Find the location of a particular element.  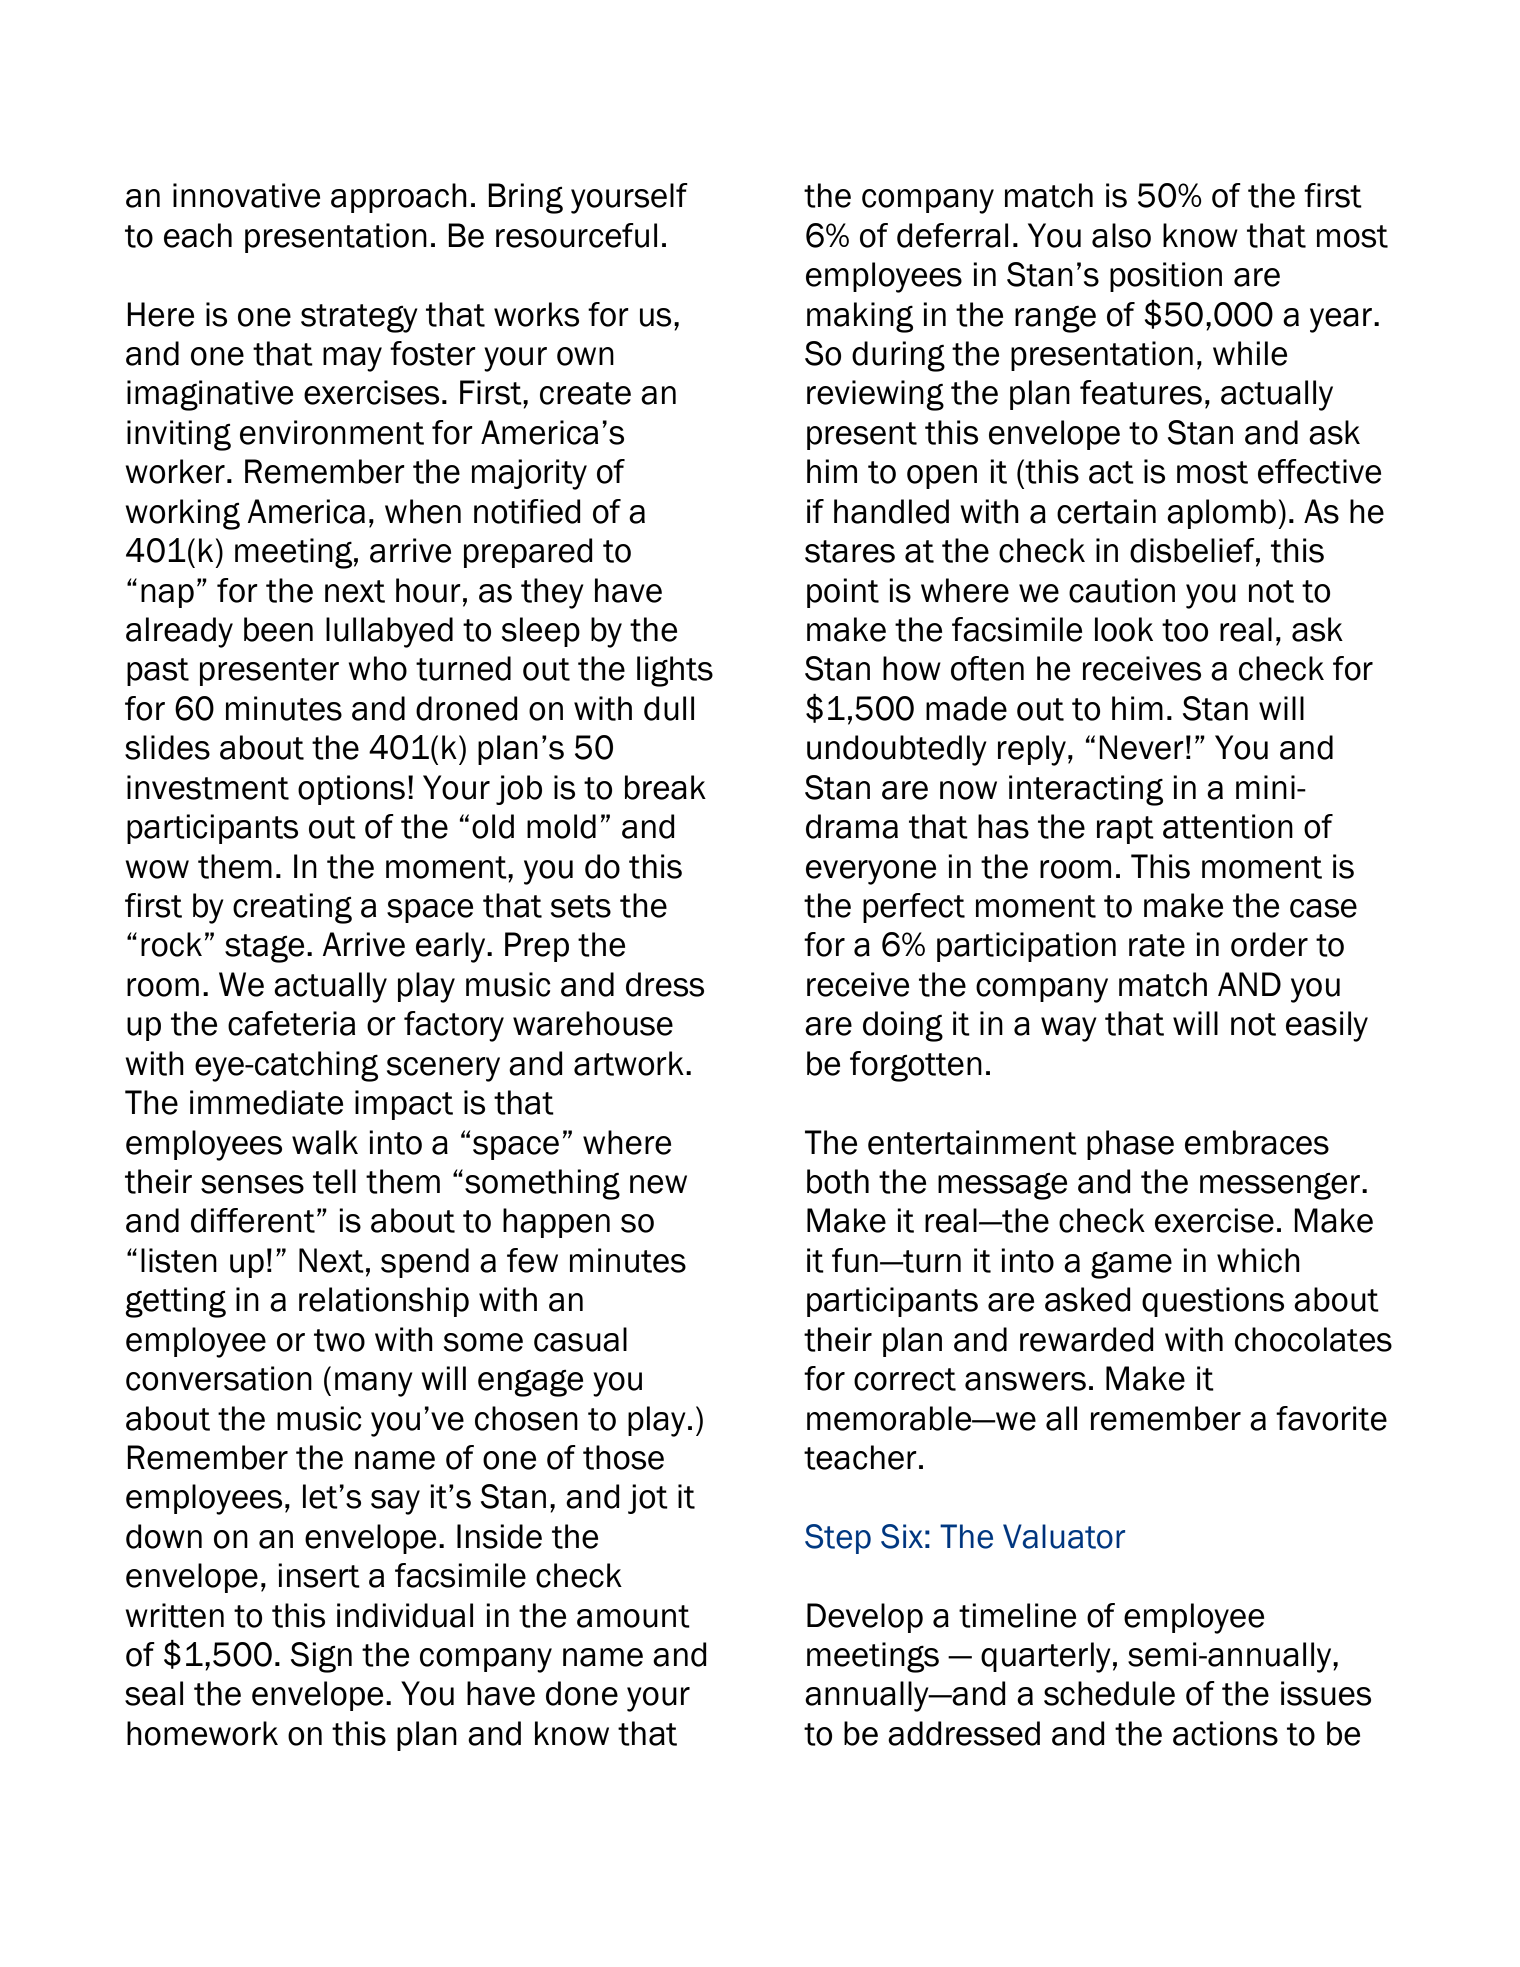

making is located at coordinates (860, 317).
